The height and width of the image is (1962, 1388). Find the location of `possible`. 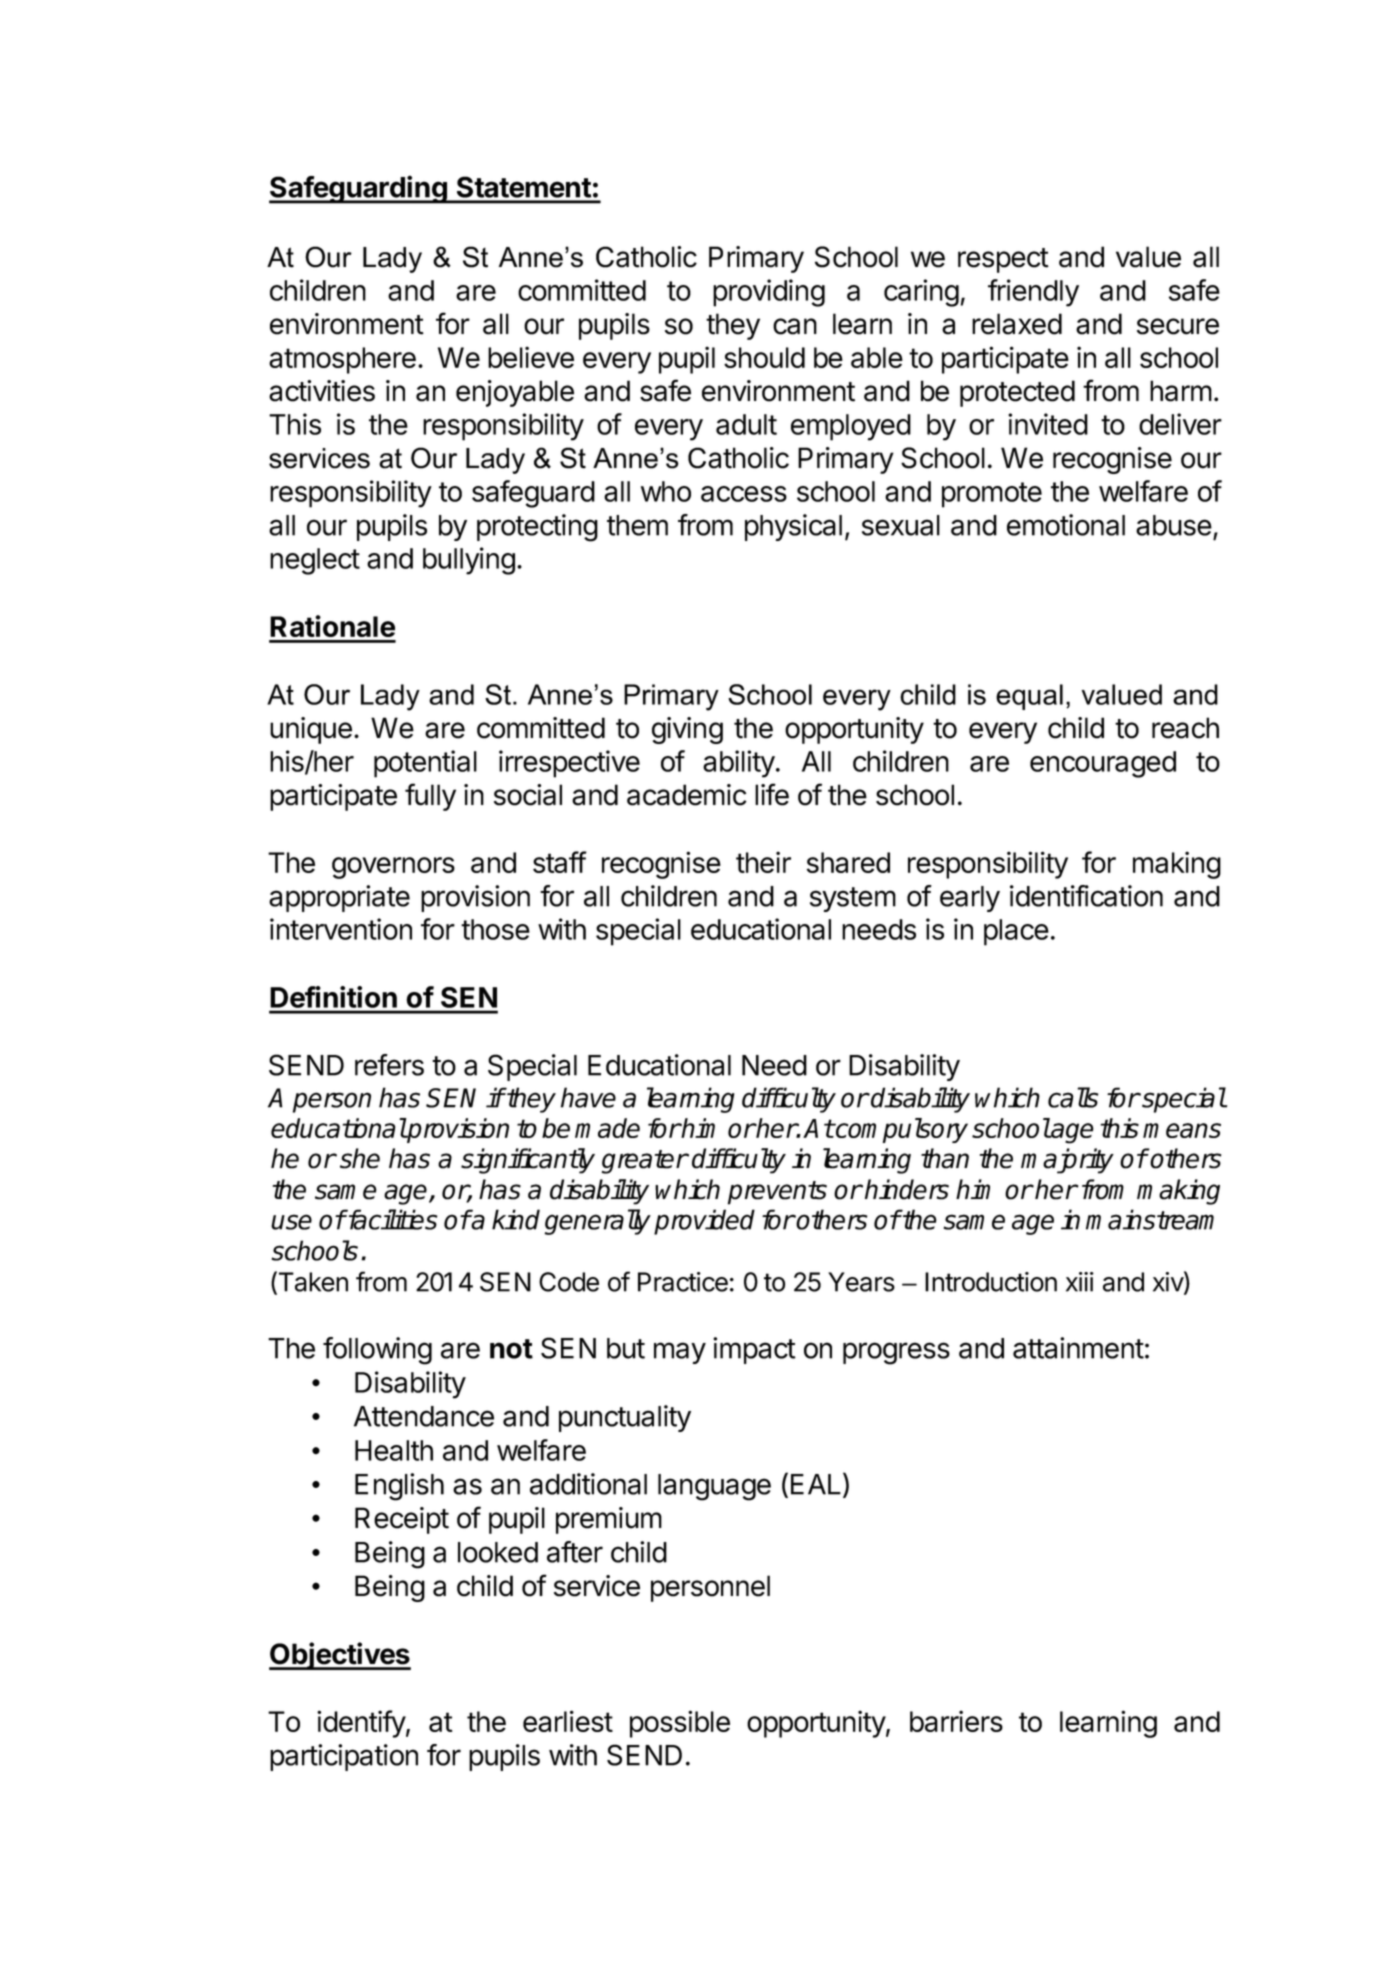

possible is located at coordinates (680, 1724).
